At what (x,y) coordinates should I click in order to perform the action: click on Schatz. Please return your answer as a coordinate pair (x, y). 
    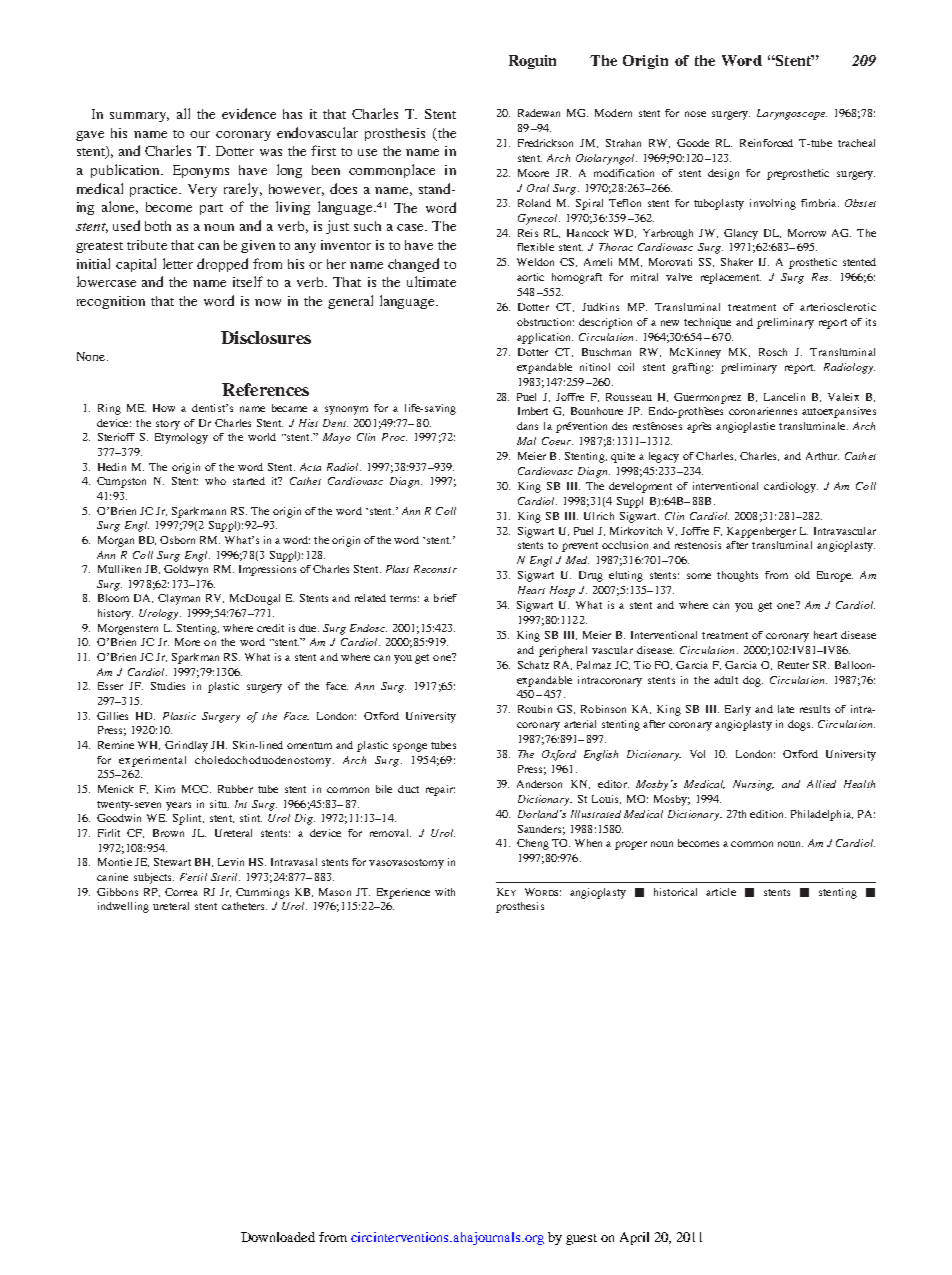
    Looking at the image, I should click on (533, 665).
